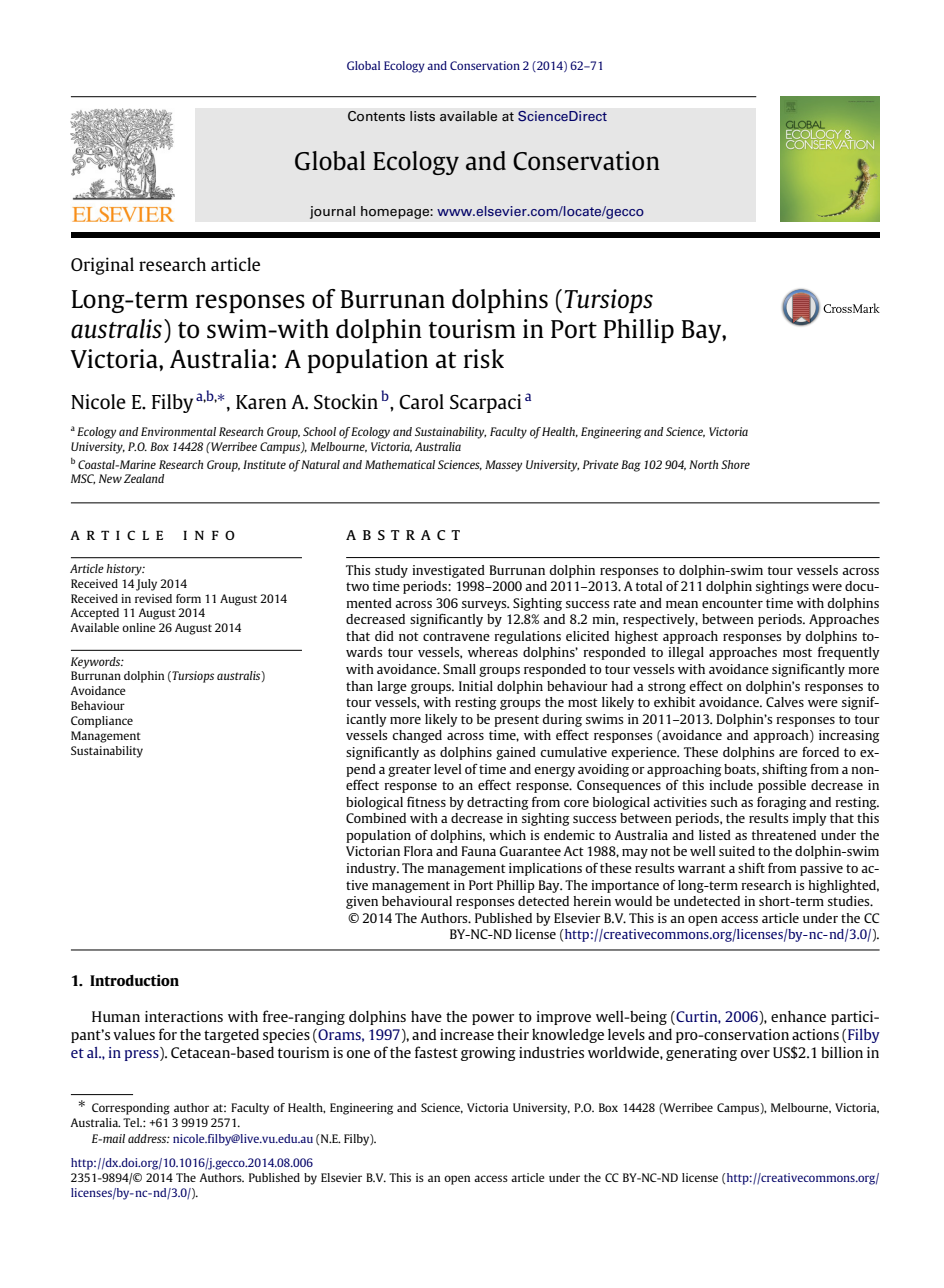  I want to click on Compliance, so click(102, 722).
